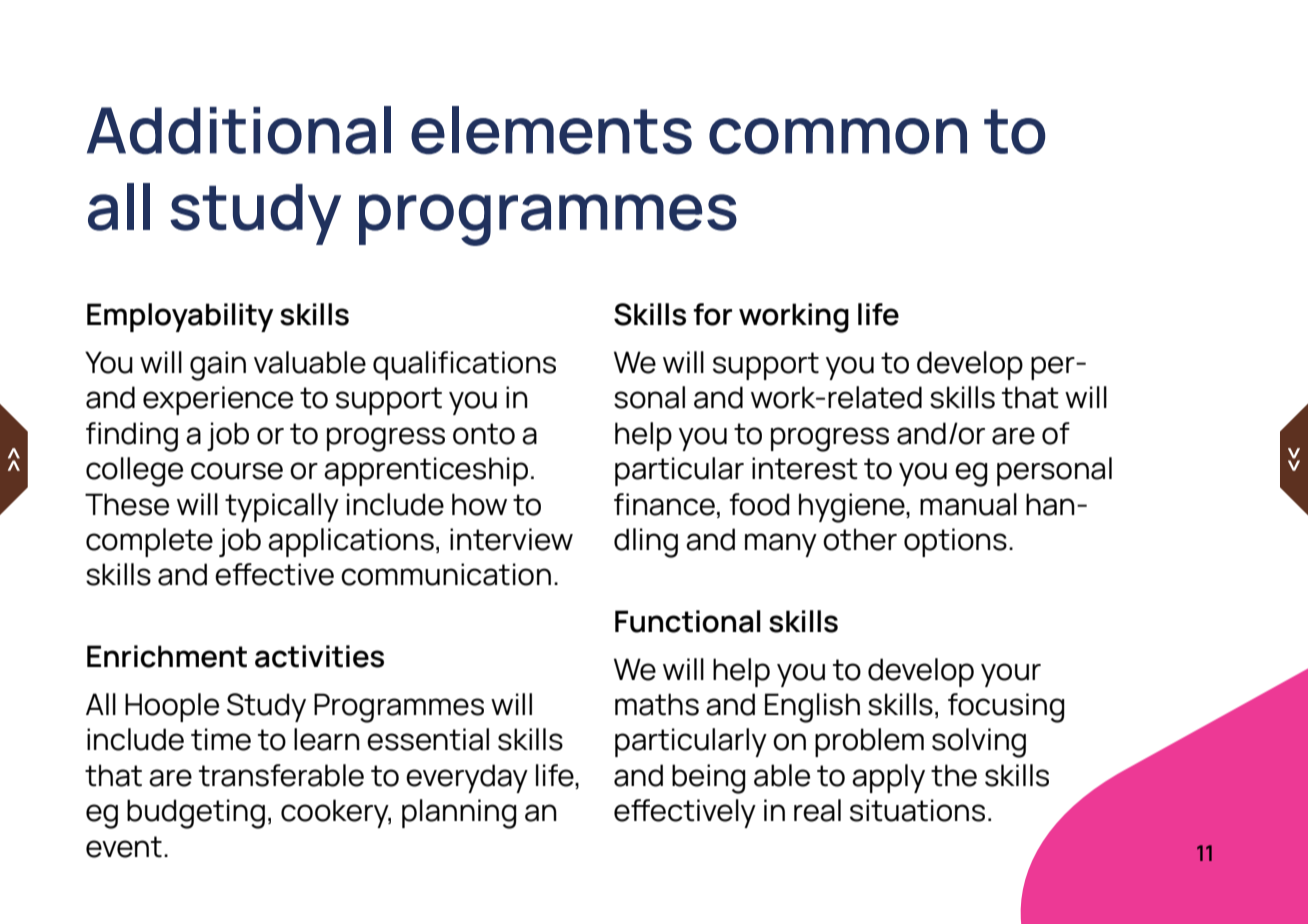  What do you see at coordinates (239, 130) in the screenshot?
I see `Additional` at bounding box center [239, 130].
